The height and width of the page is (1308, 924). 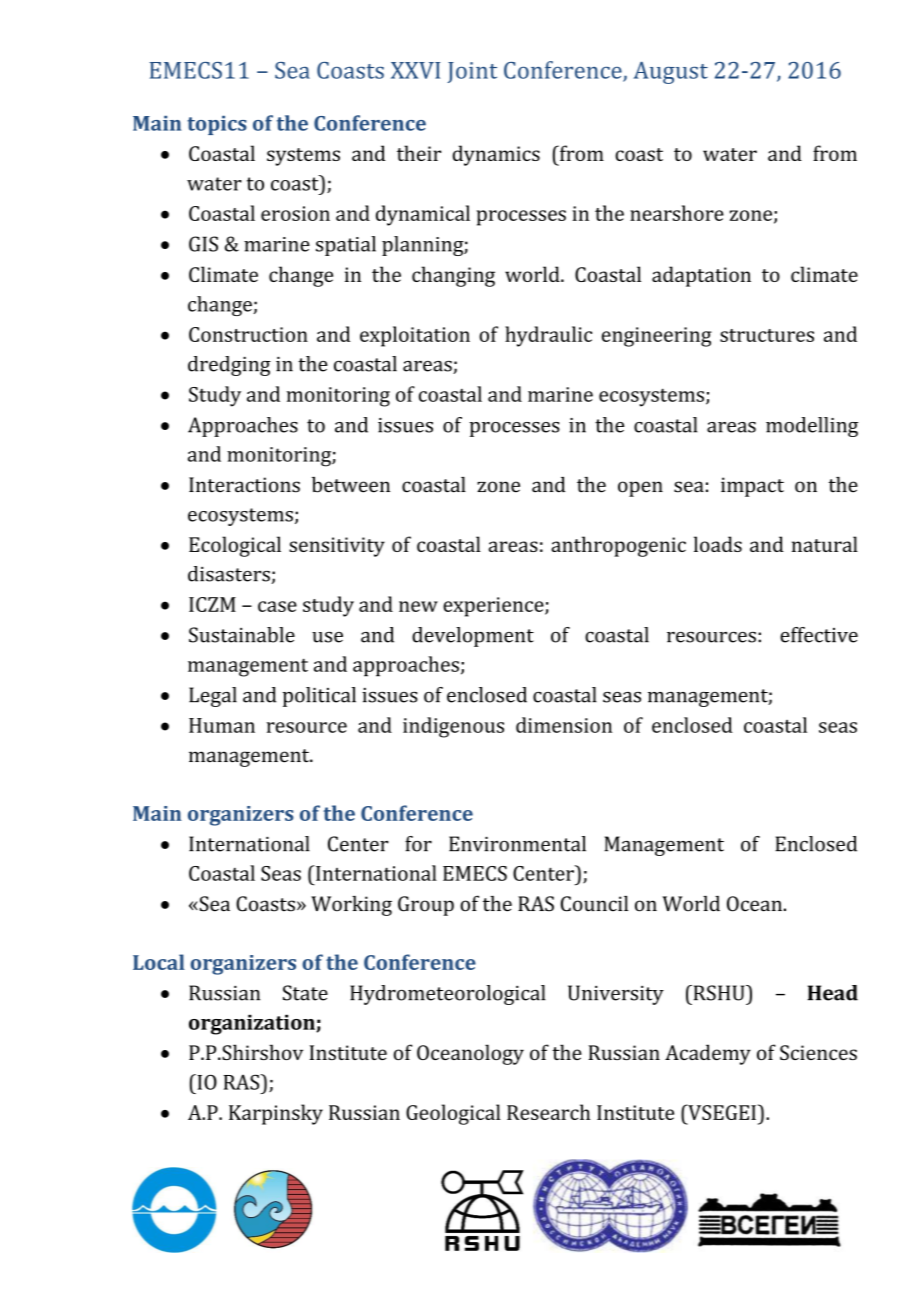 I want to click on Environmental, so click(x=517, y=844).
